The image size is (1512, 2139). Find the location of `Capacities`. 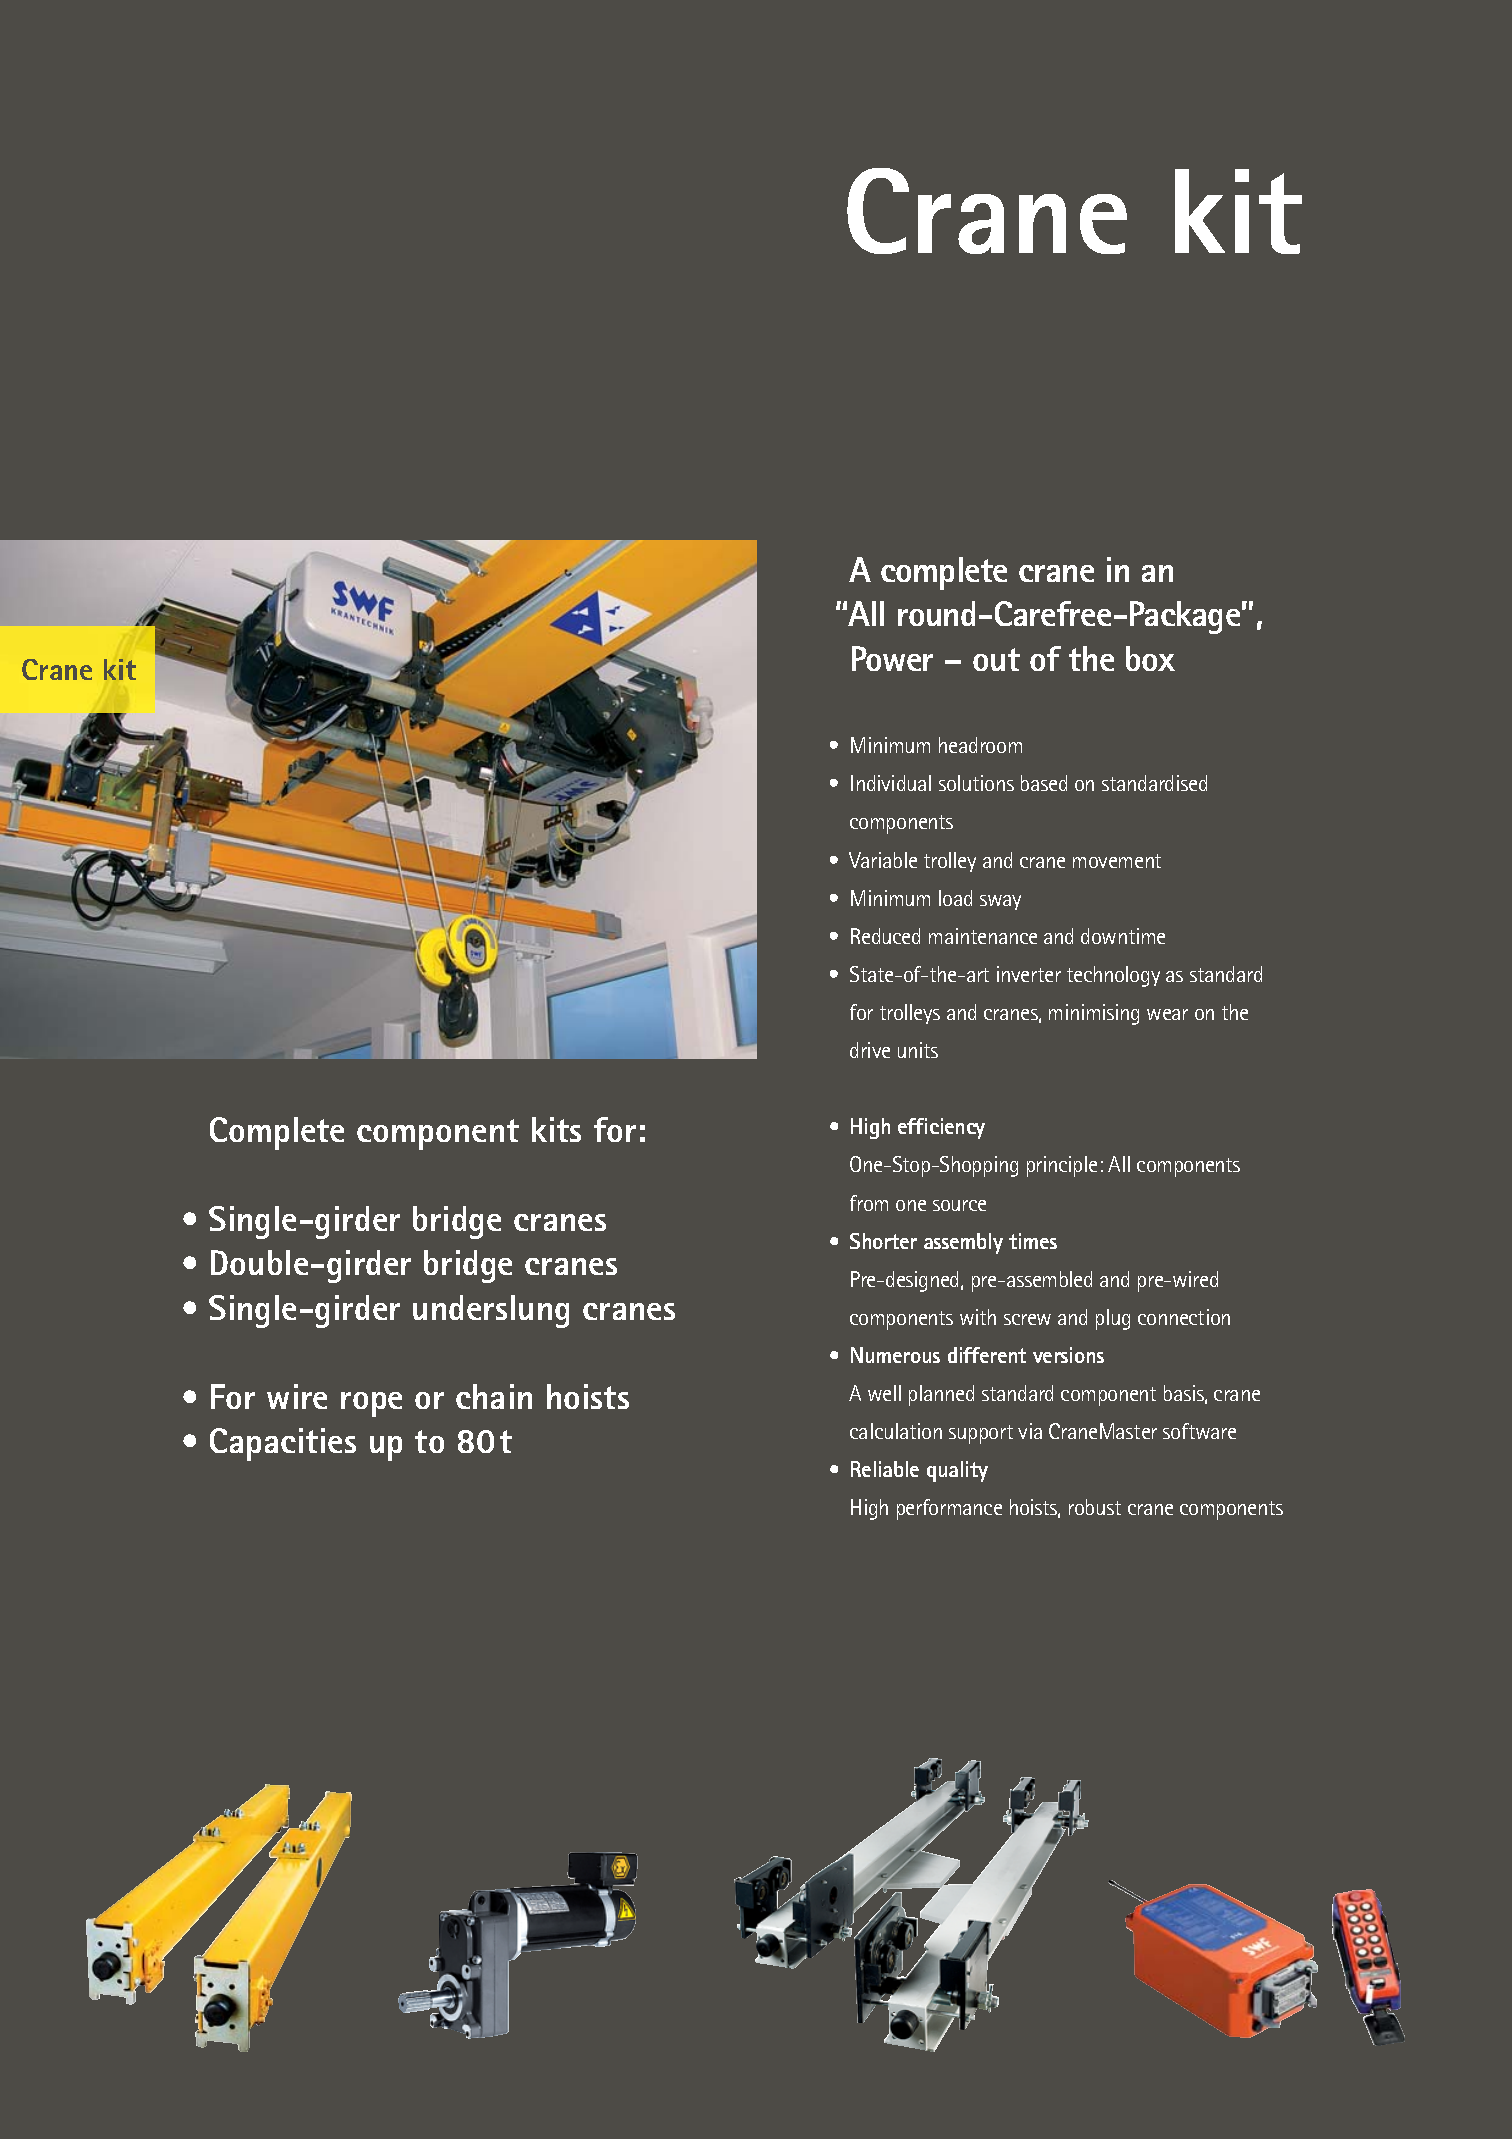

Capacities is located at coordinates (283, 1444).
